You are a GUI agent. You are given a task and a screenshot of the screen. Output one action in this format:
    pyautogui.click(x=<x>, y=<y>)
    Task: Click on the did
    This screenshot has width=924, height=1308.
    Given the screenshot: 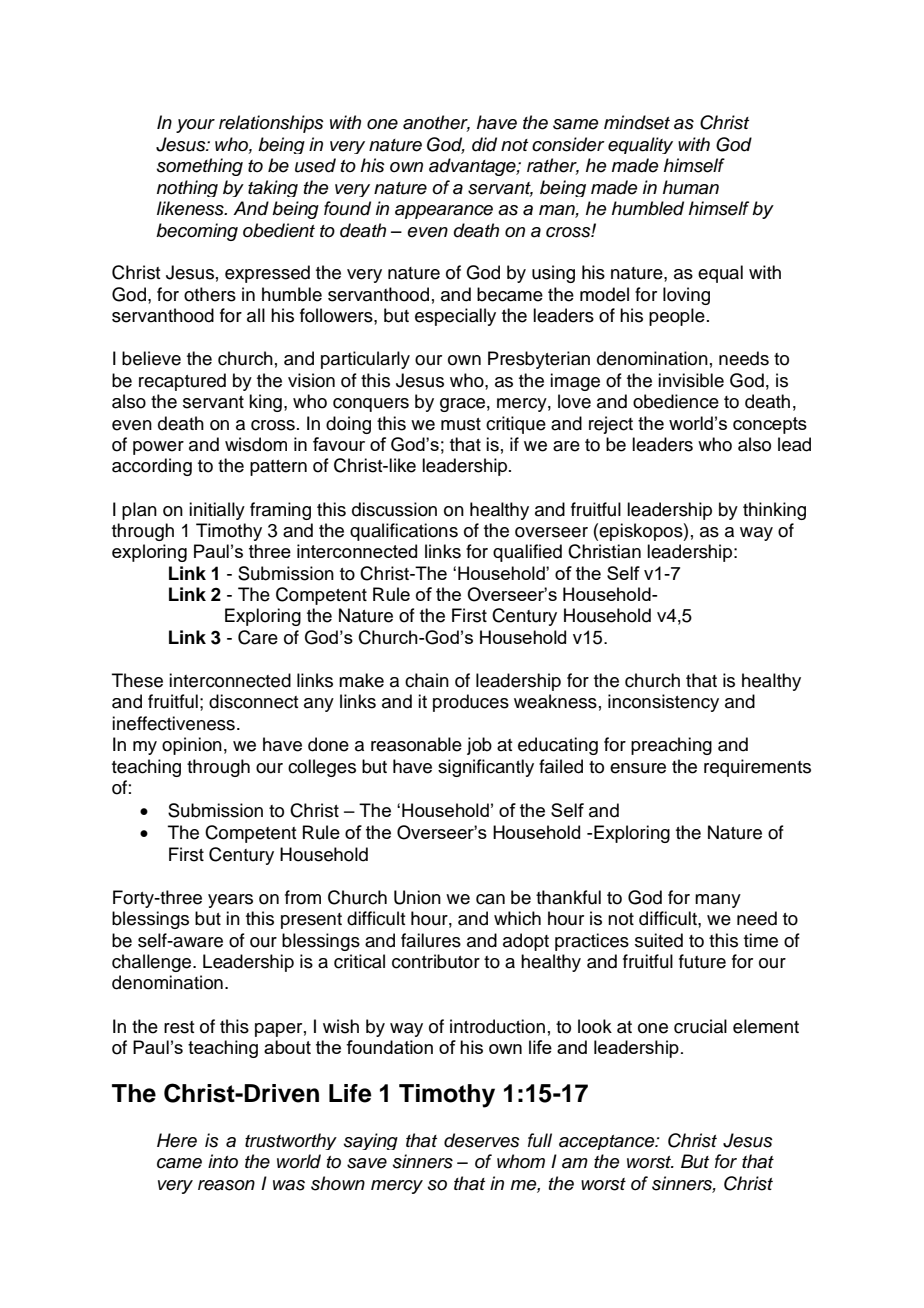 What is the action you would take?
    pyautogui.click(x=484, y=144)
